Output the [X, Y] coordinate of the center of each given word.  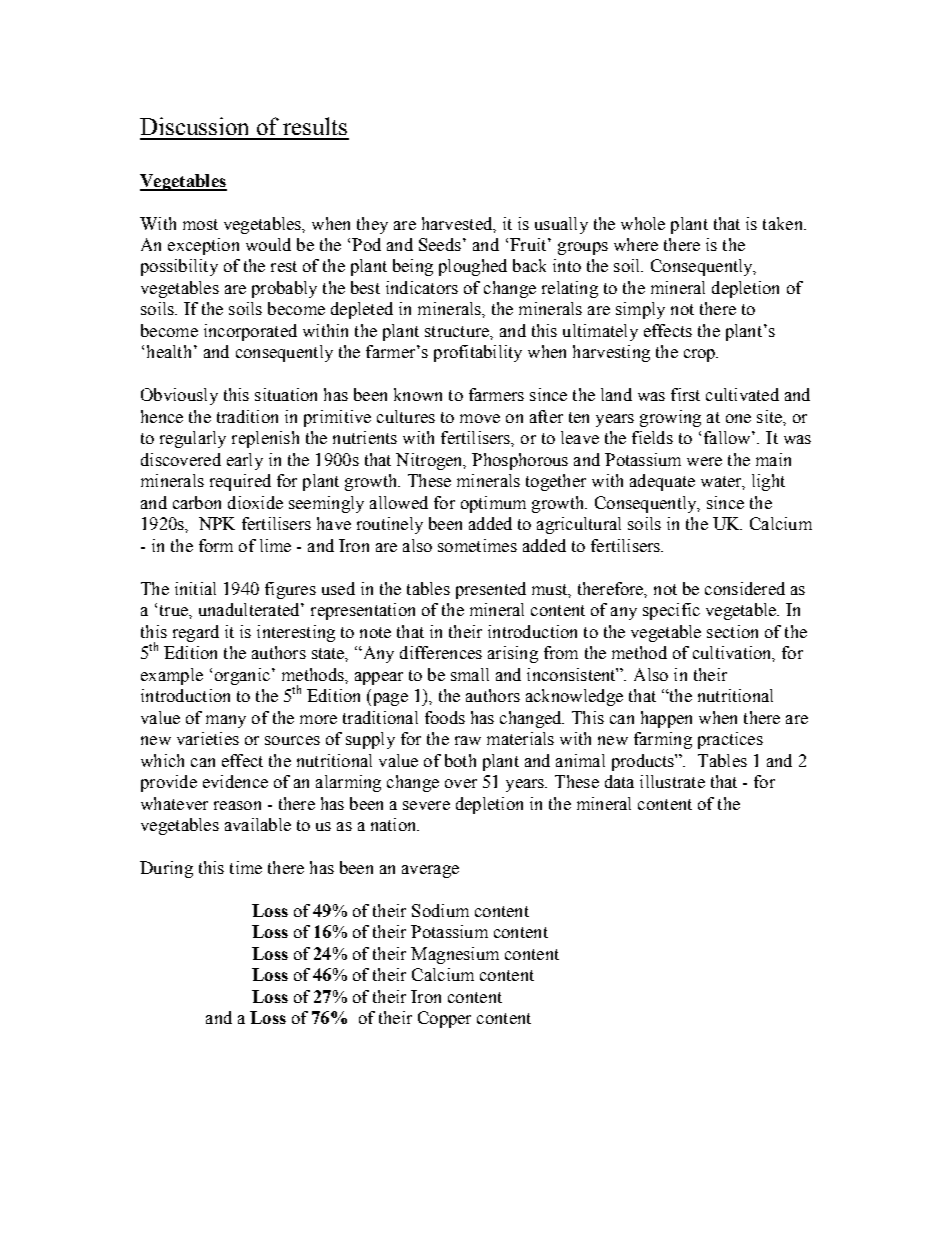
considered [745, 588]
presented [491, 590]
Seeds [440, 244]
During [166, 869]
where [636, 244]
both [460, 760]
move [480, 418]
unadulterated [250, 609]
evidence [235, 781]
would [268, 244]
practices [730, 740]
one [738, 418]
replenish [265, 439]
